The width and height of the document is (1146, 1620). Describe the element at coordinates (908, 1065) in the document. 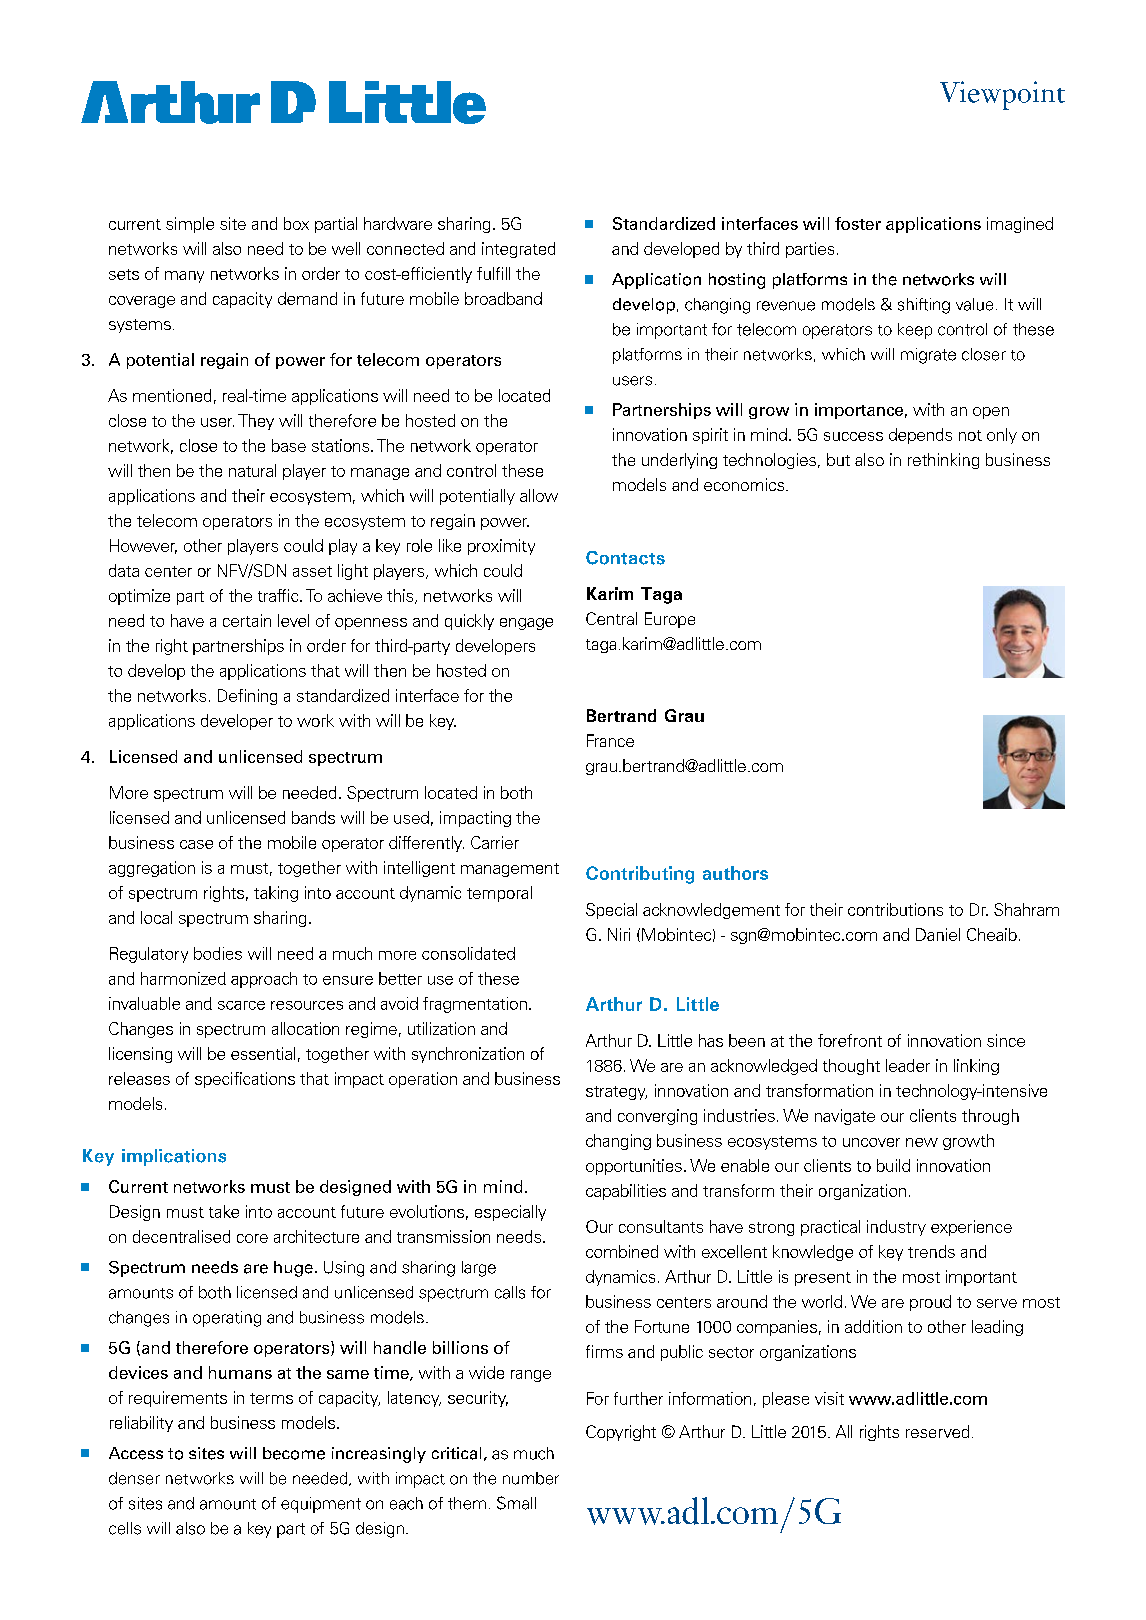

I see `leader` at that location.
